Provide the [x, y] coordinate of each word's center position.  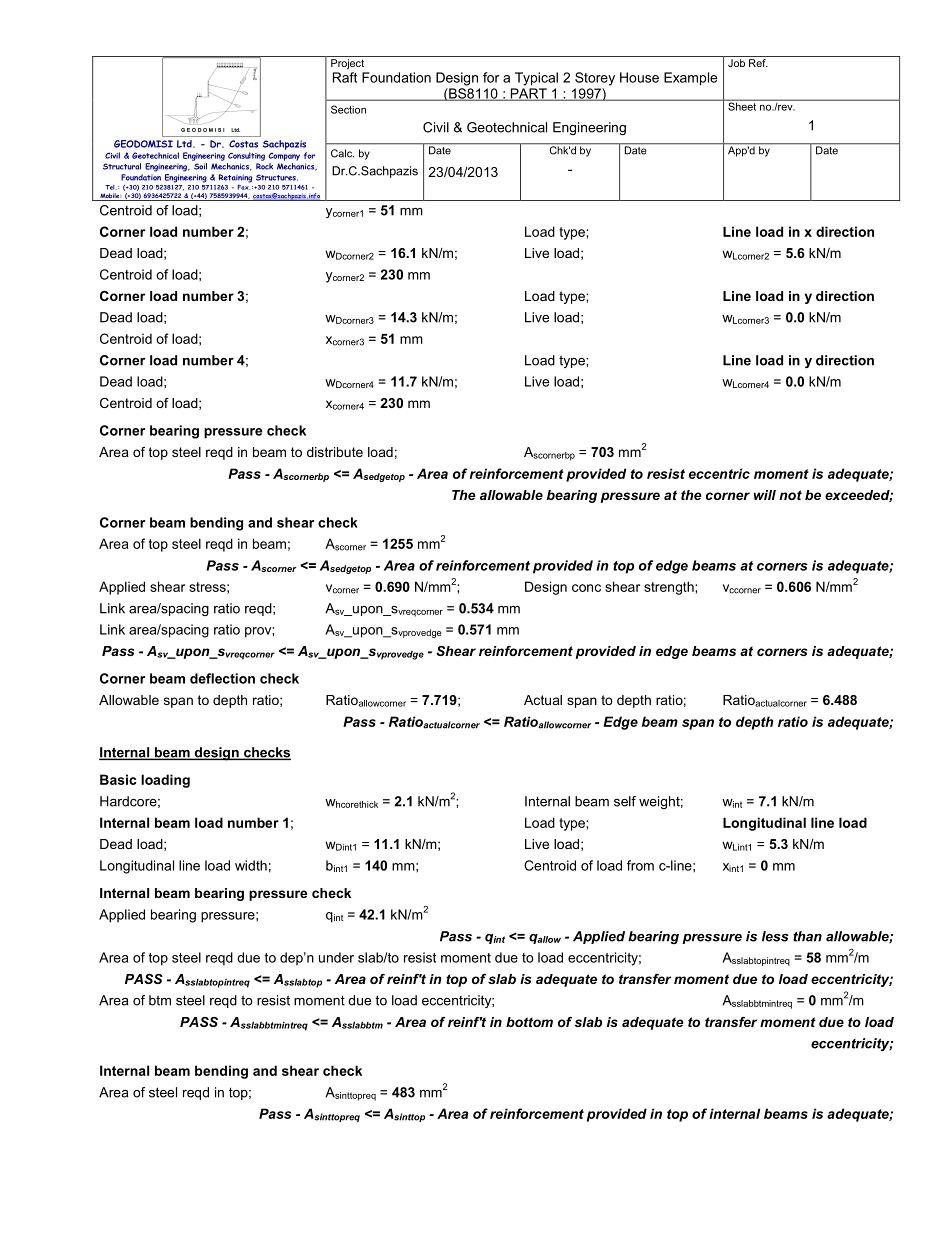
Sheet [742, 105]
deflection [222, 678]
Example [690, 79]
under [336, 957]
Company [284, 156]
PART [528, 94]
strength [670, 588]
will [765, 495]
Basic [118, 779]
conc [586, 588]
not [790, 495]
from [640, 865]
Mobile [110, 197]
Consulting [246, 156]
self [625, 801]
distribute [335, 452]
